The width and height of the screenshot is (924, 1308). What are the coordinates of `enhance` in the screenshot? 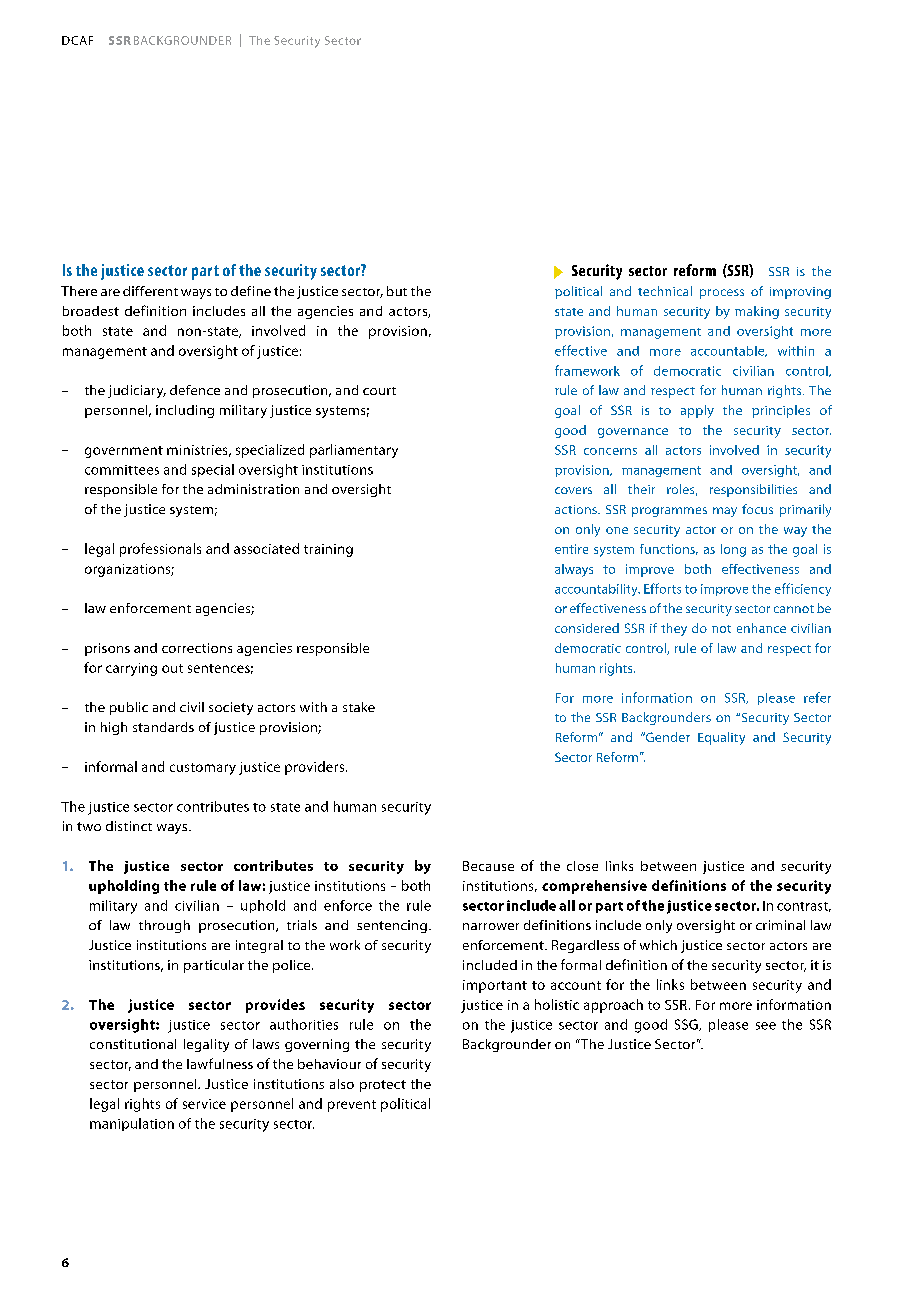 It's located at (761, 628).
